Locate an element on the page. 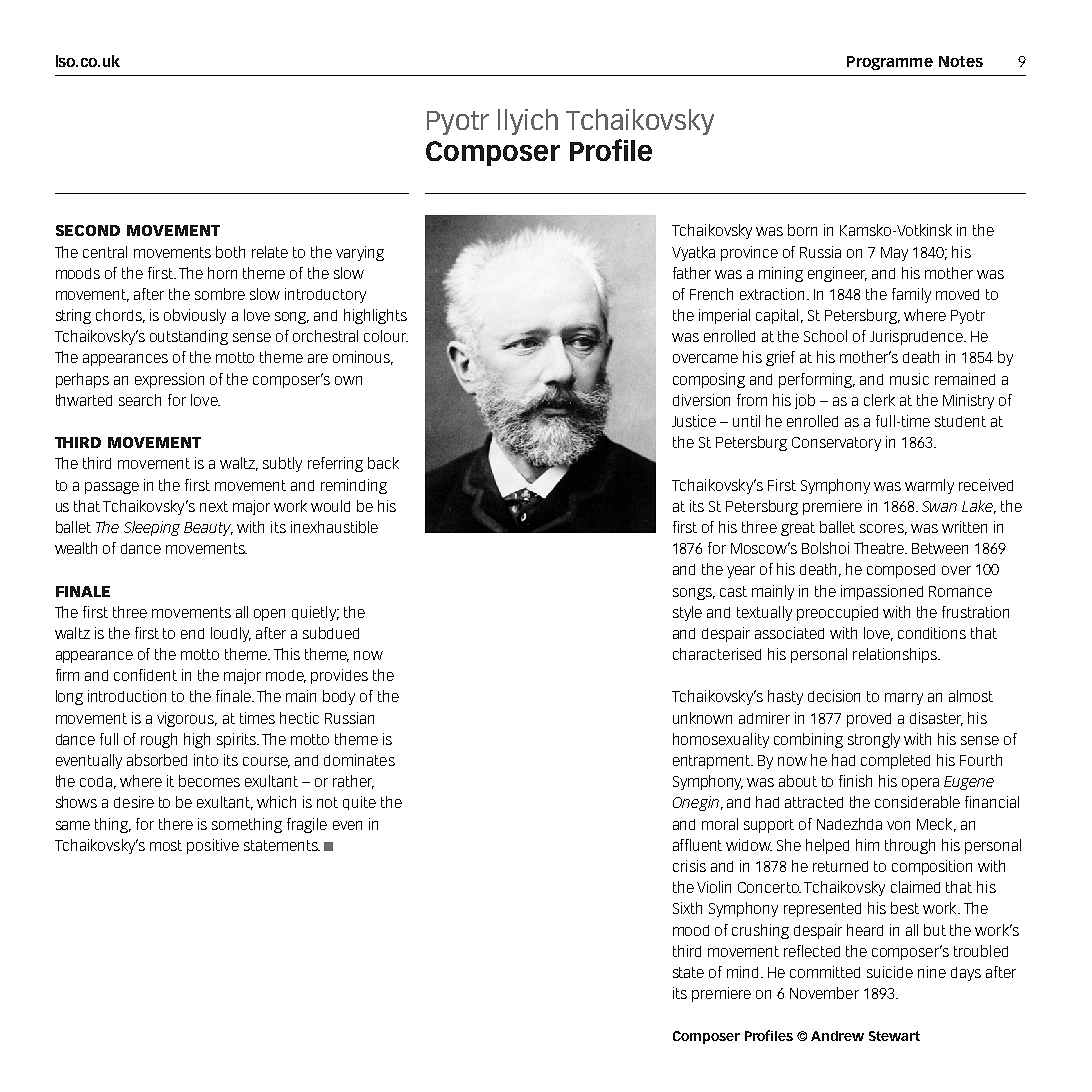 Image resolution: width=1092 pixels, height=1092 pixels. marry is located at coordinates (904, 699).
